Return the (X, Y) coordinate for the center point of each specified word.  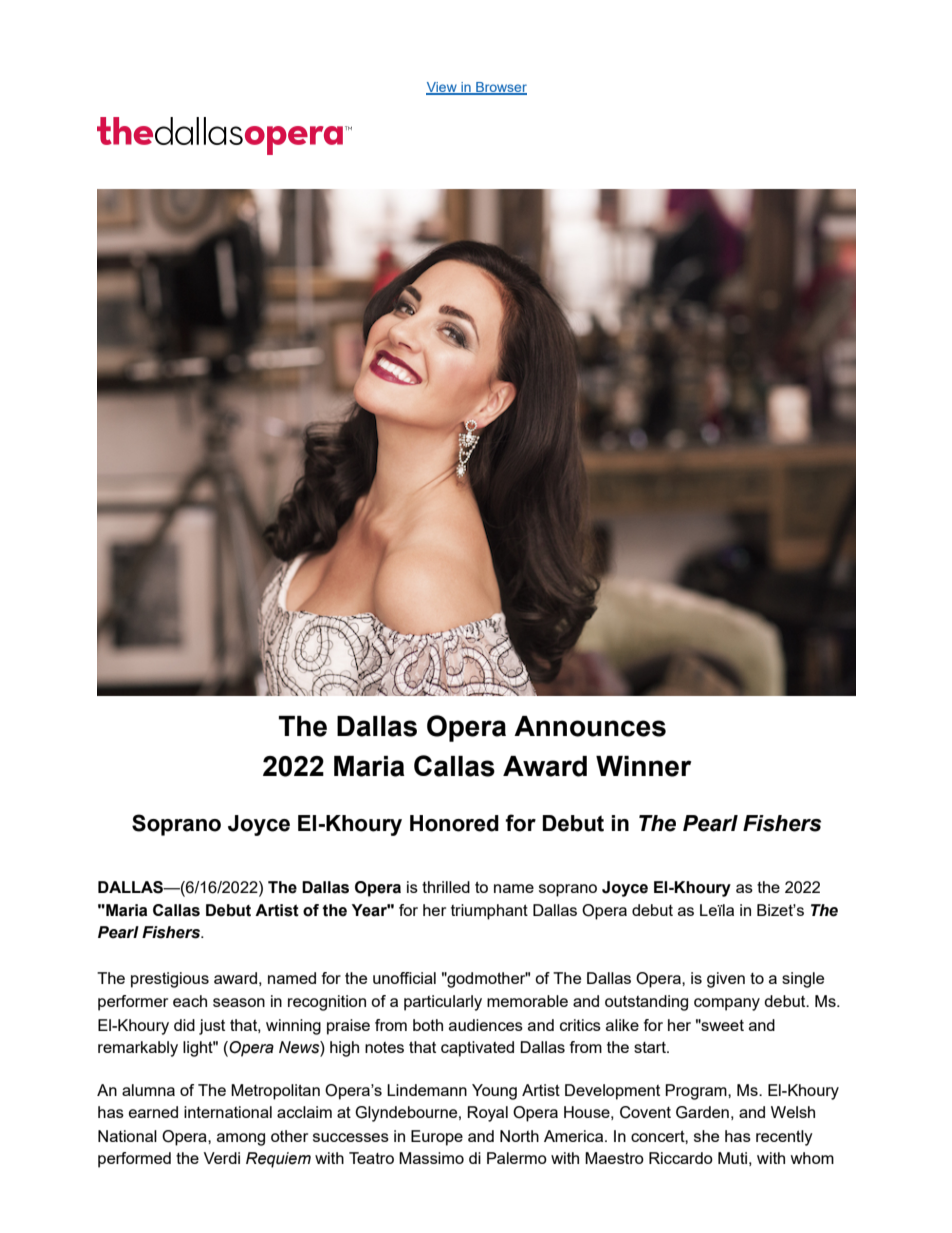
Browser (500, 88)
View (442, 88)
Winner (643, 766)
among (241, 1139)
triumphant (489, 912)
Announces (590, 726)
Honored (454, 823)
